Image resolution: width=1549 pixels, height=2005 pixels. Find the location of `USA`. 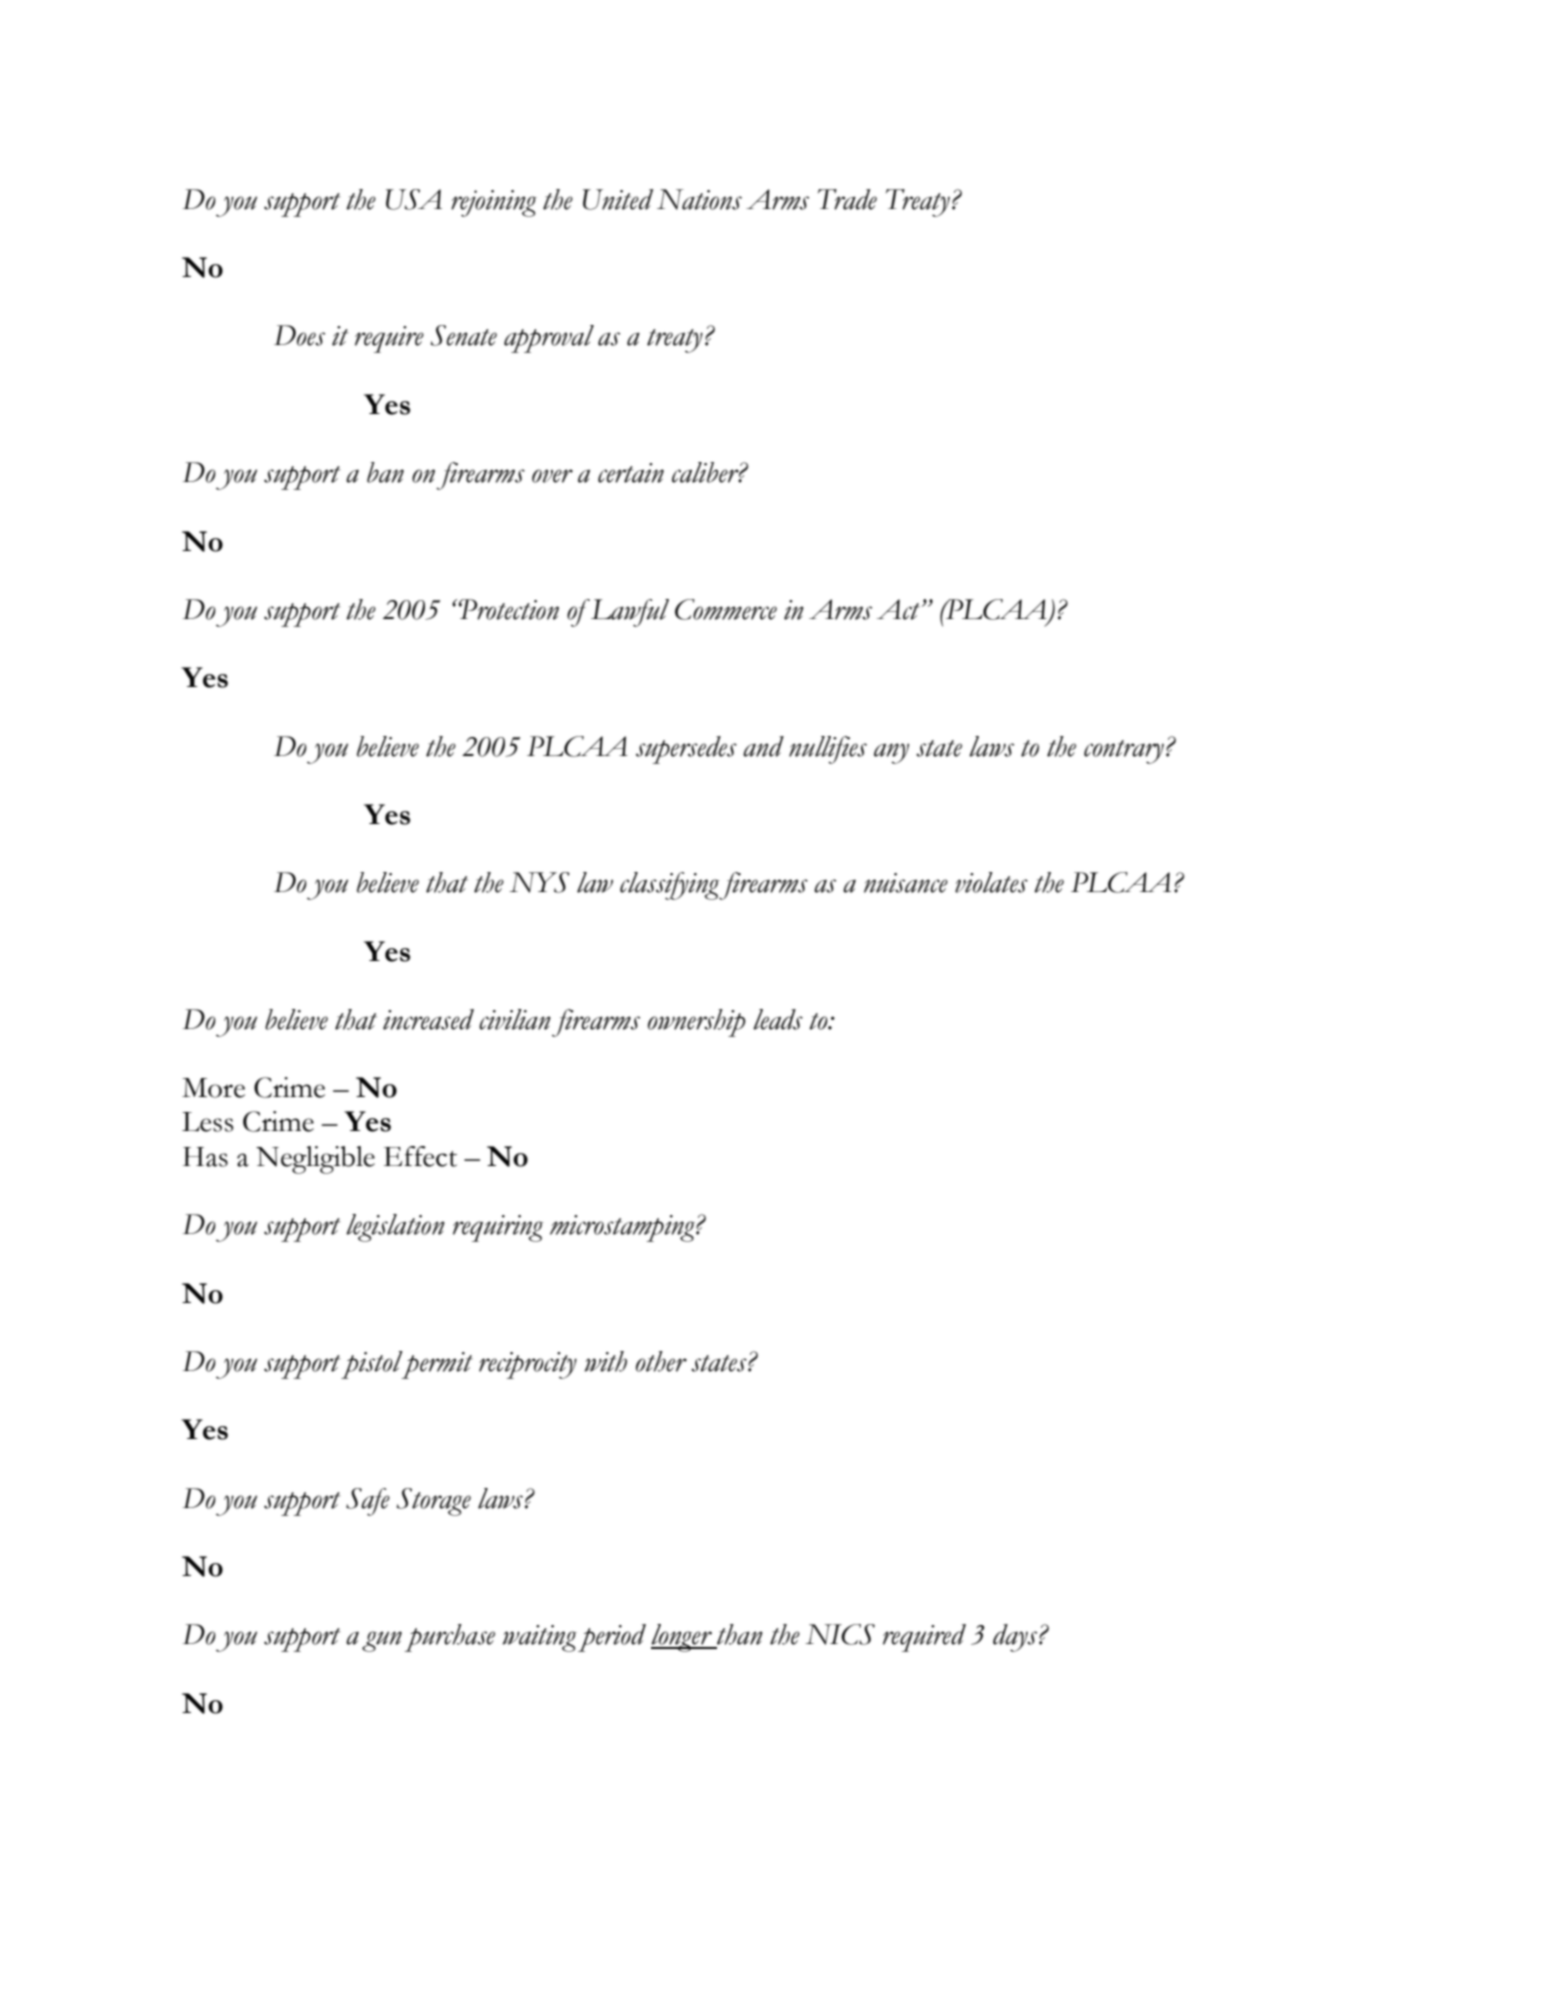

USA is located at coordinates (414, 199).
